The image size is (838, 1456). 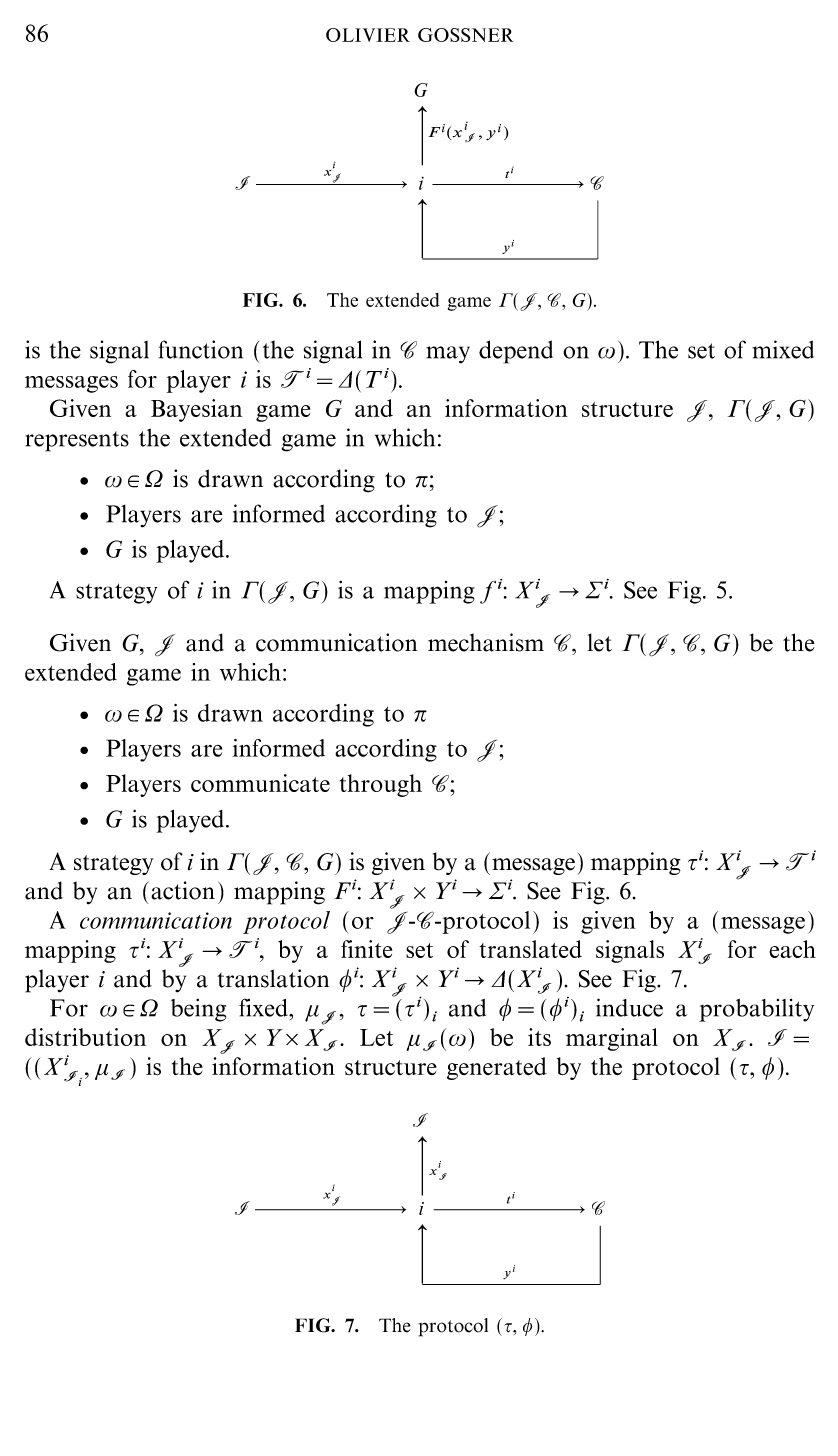 What do you see at coordinates (792, 949) in the screenshot?
I see `each` at bounding box center [792, 949].
